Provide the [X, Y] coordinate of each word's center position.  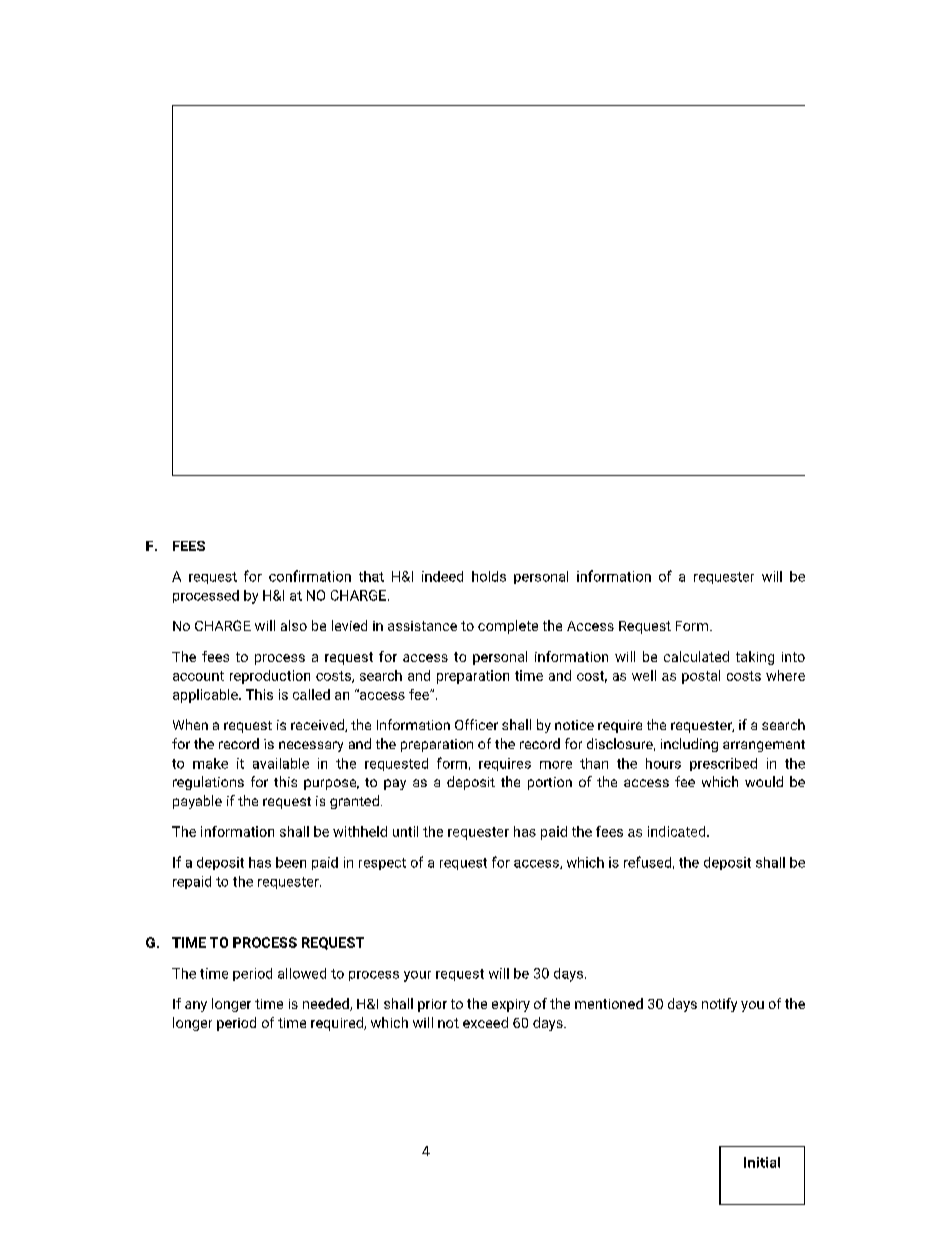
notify [719, 1005]
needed [327, 1004]
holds [489, 576]
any [196, 1006]
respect [382, 864]
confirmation [310, 576]
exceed [485, 1022]
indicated [678, 831]
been [291, 862]
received [318, 725]
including [689, 745]
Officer [476, 724]
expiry [511, 1005]
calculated [696, 656]
